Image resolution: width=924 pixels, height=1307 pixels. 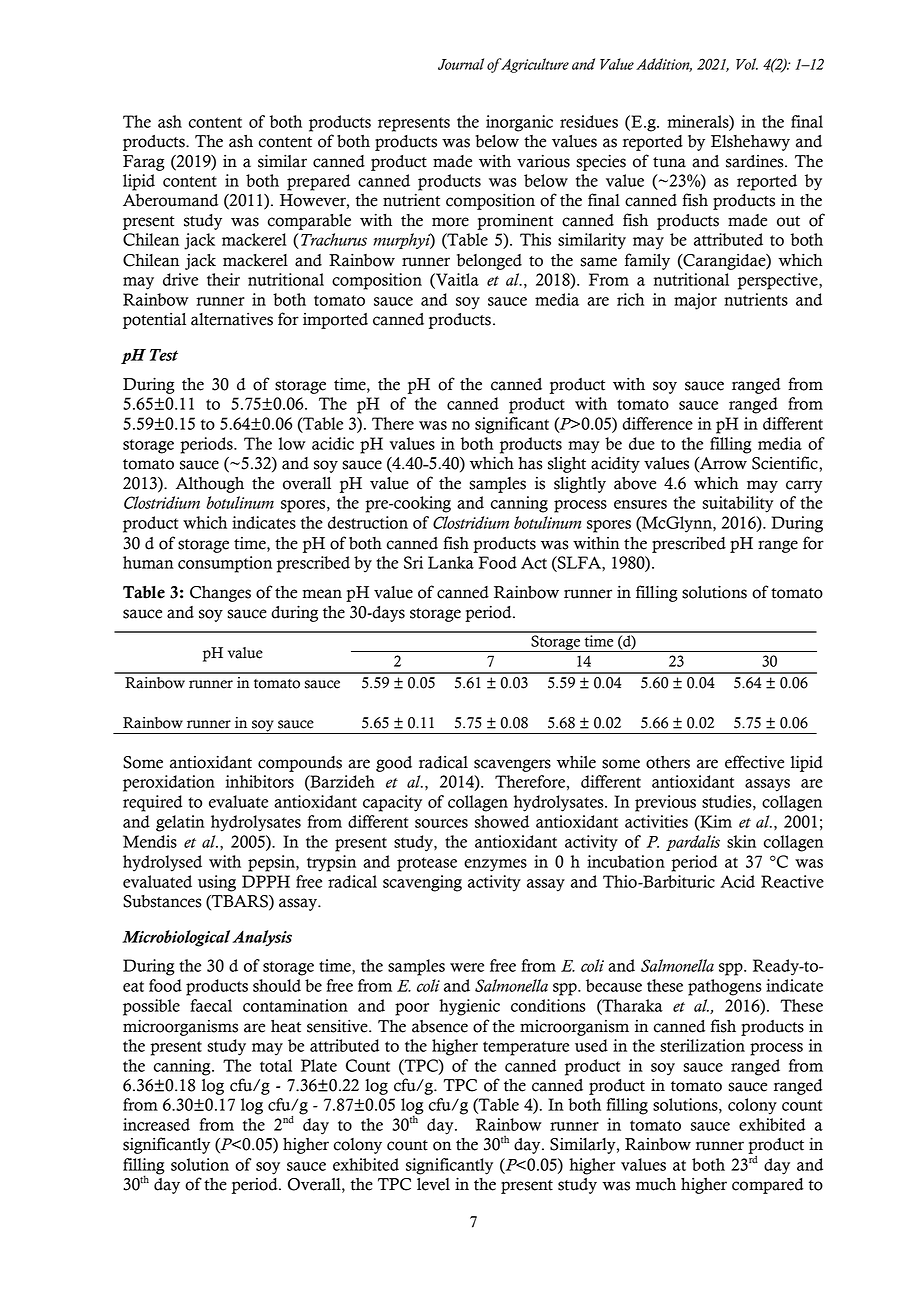 I want to click on Journal, so click(x=461, y=64).
